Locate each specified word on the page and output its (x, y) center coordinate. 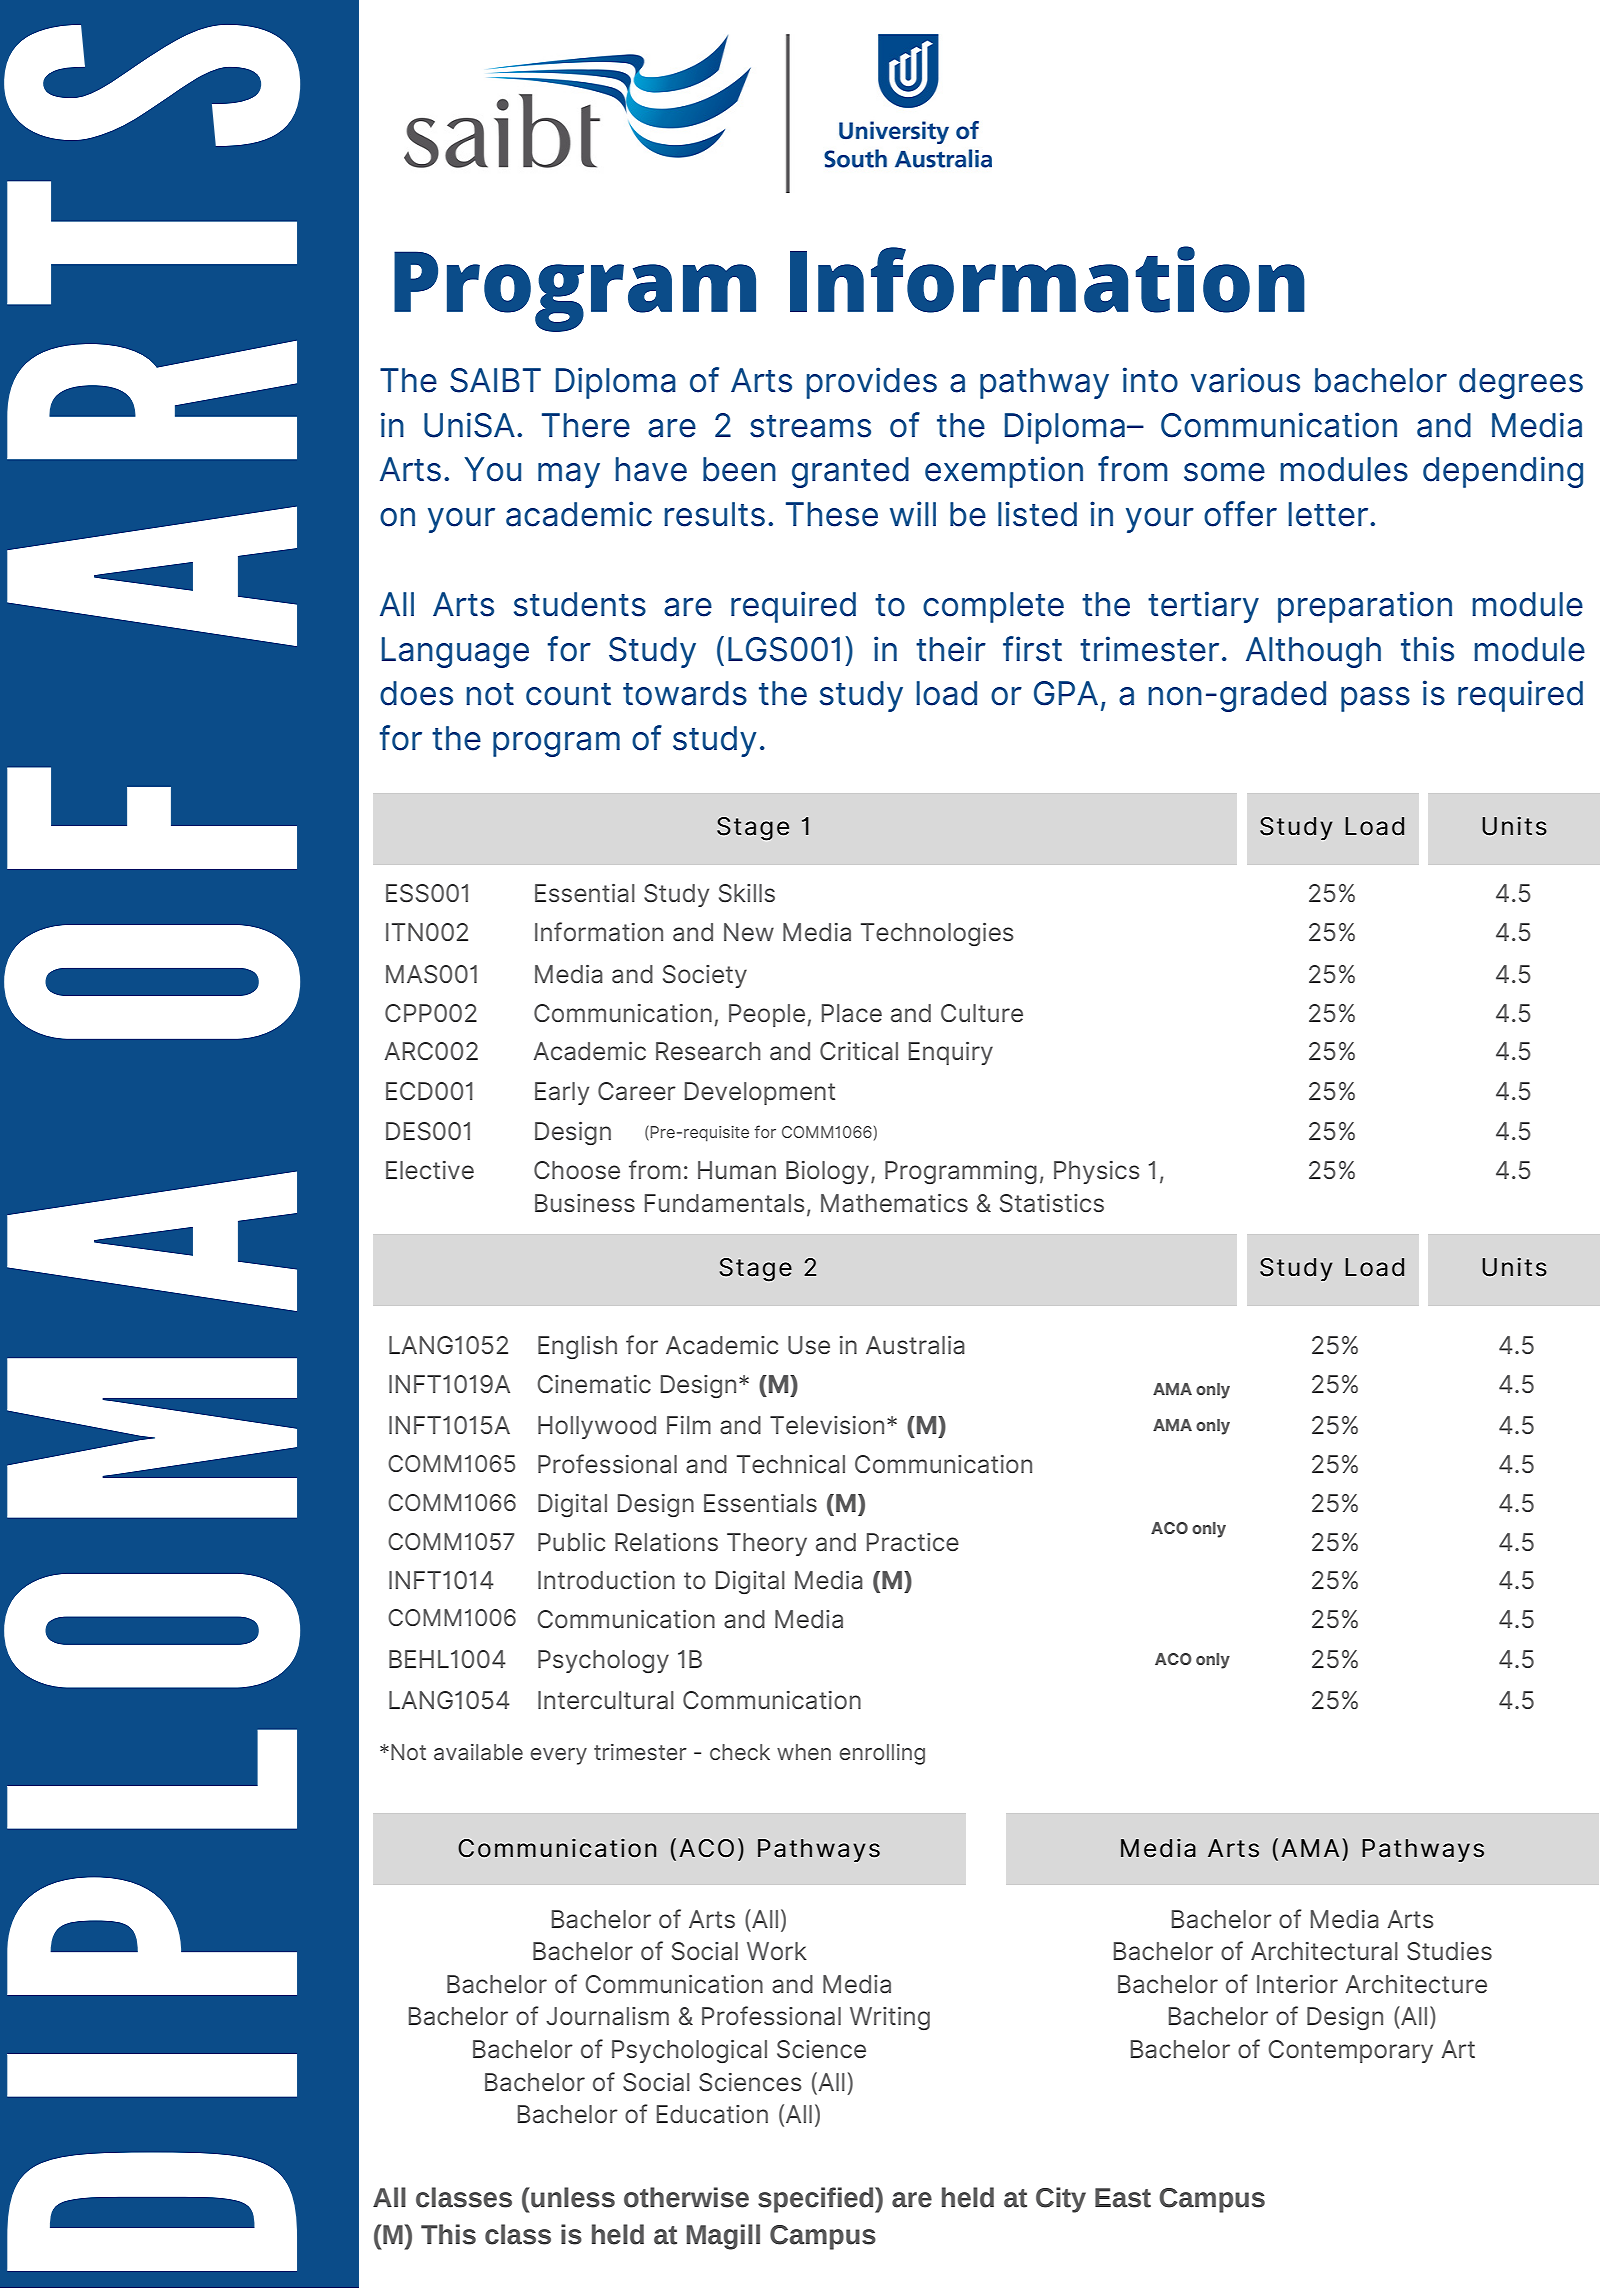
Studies (1449, 1951)
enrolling (882, 1754)
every (558, 1756)
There (586, 425)
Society (705, 976)
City (1061, 2200)
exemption (1004, 472)
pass (1375, 699)
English (577, 1347)
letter (1329, 514)
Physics (1097, 1172)
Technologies (937, 934)
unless (572, 2197)
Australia (915, 1345)
